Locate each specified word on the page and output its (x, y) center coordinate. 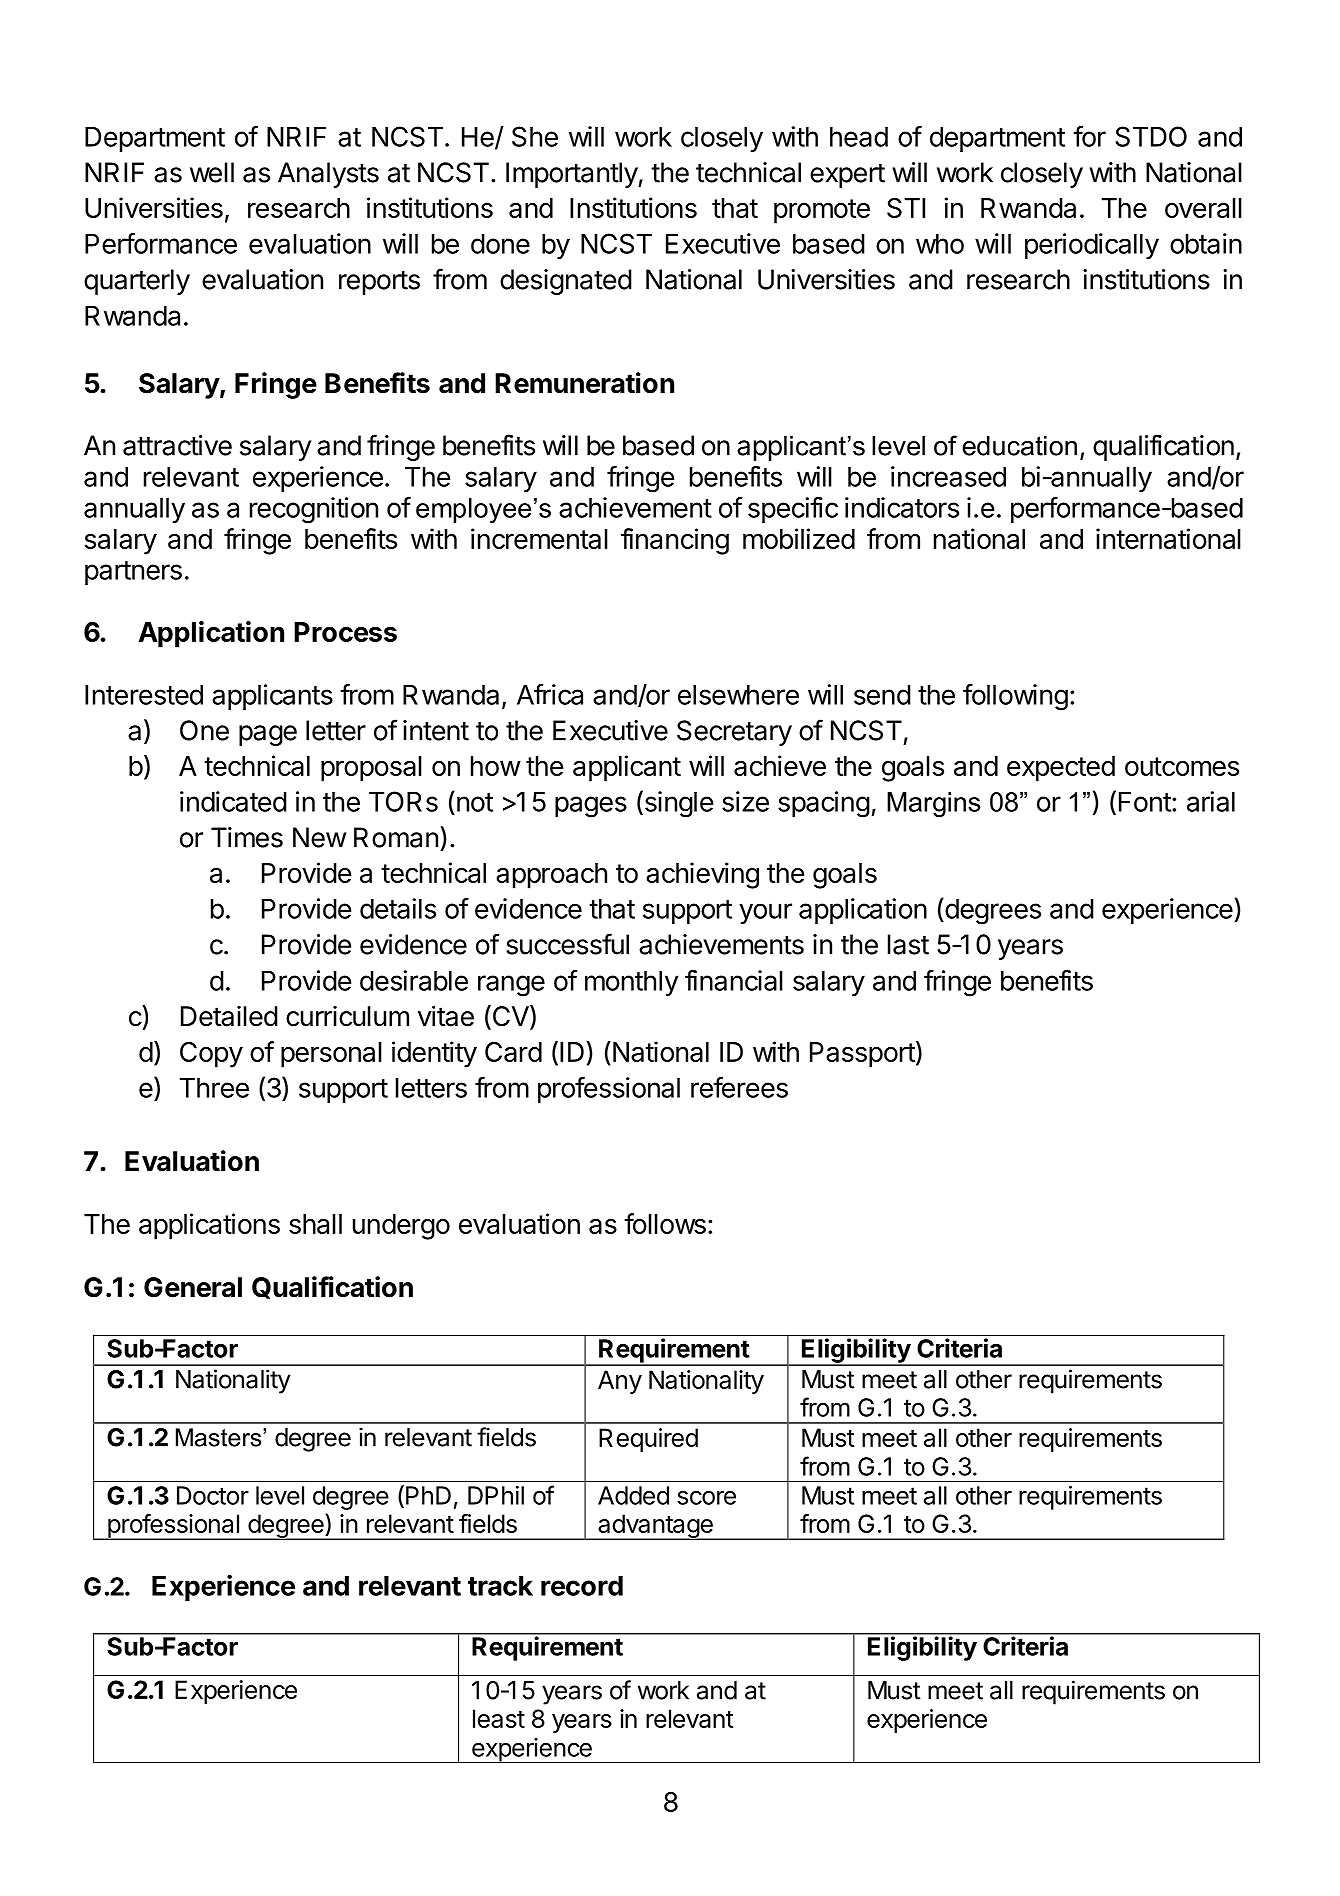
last (908, 944)
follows (665, 1223)
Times (247, 837)
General (193, 1287)
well (212, 172)
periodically (1092, 246)
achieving (702, 875)
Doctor (213, 1495)
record (582, 1586)
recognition (314, 510)
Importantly (572, 175)
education (1019, 446)
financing (675, 541)
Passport (862, 1055)
